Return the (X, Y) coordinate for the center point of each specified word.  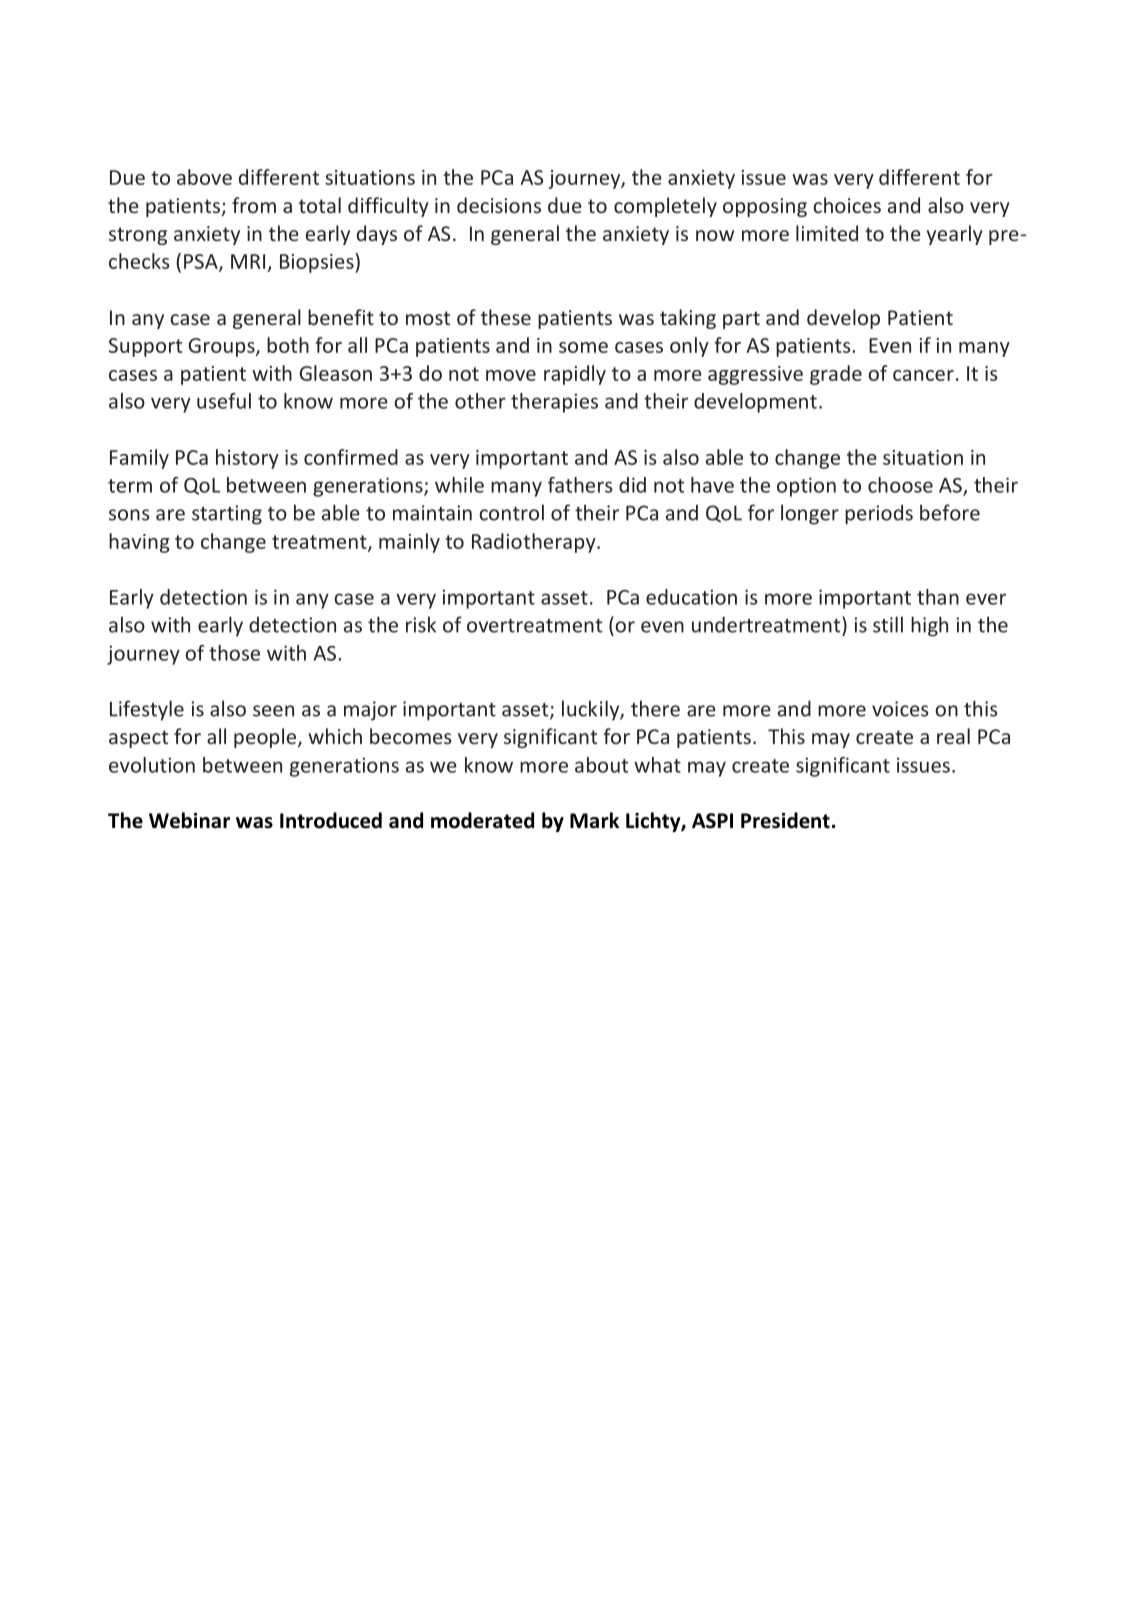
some (583, 347)
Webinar (189, 820)
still (888, 624)
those (234, 653)
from (254, 205)
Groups (223, 347)
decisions (499, 205)
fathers (580, 485)
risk (421, 624)
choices (847, 205)
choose (900, 485)
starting (227, 515)
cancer (923, 375)
